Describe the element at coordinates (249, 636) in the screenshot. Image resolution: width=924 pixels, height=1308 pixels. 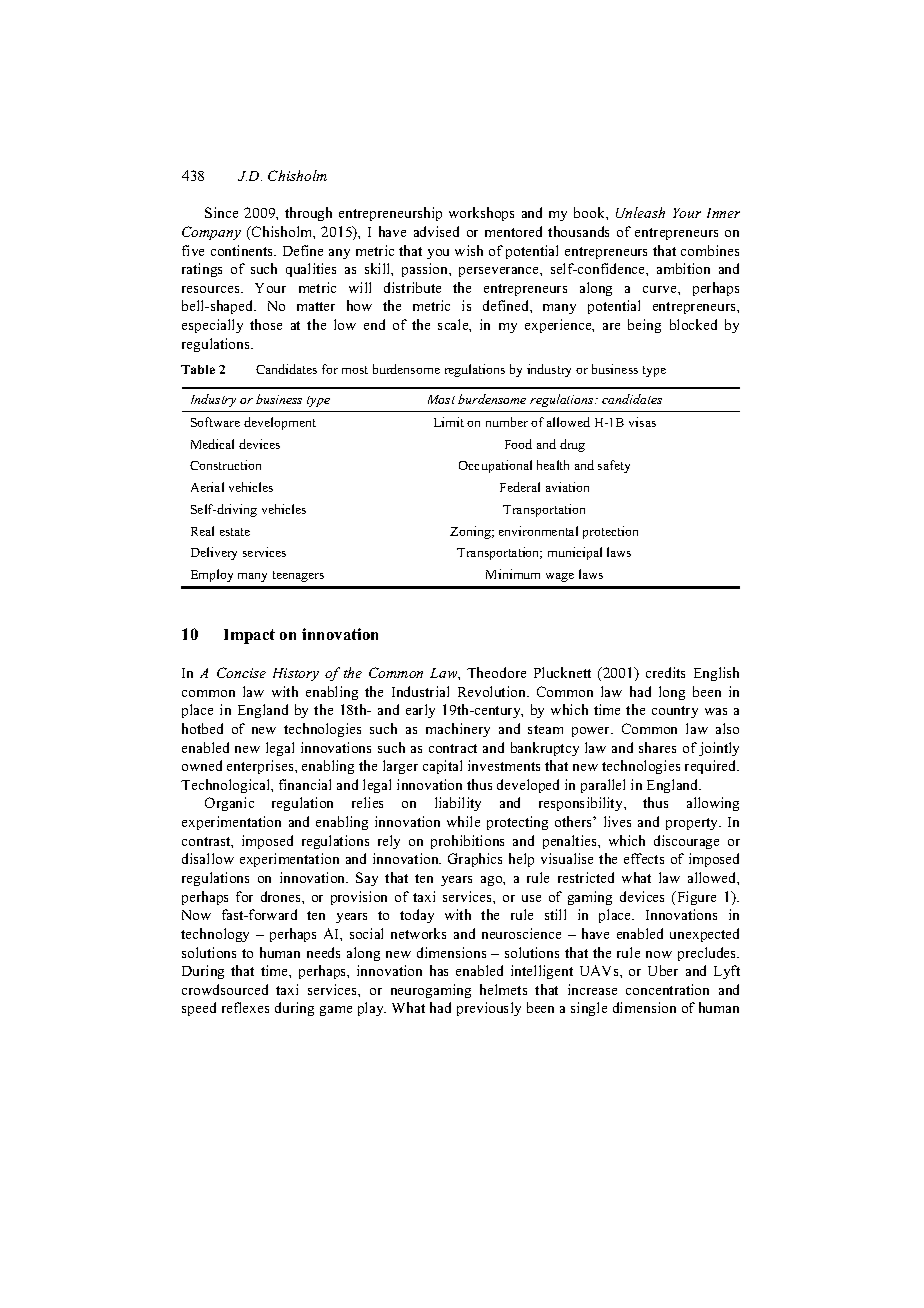
I see `Impact` at that location.
